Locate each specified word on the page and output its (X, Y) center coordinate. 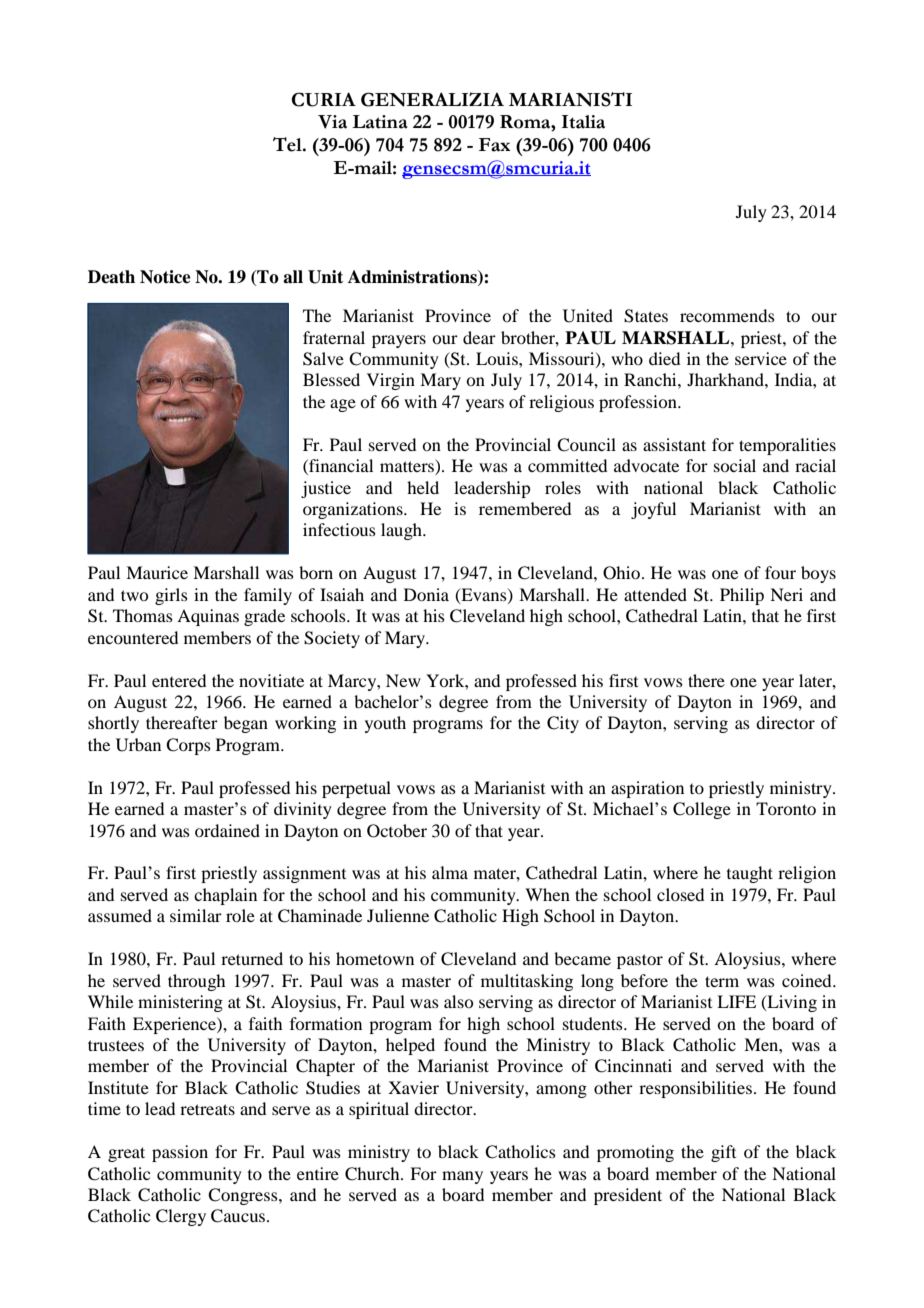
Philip (742, 596)
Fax (494, 145)
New (403, 680)
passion (180, 1153)
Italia (583, 122)
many (462, 1177)
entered (179, 680)
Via (332, 122)
